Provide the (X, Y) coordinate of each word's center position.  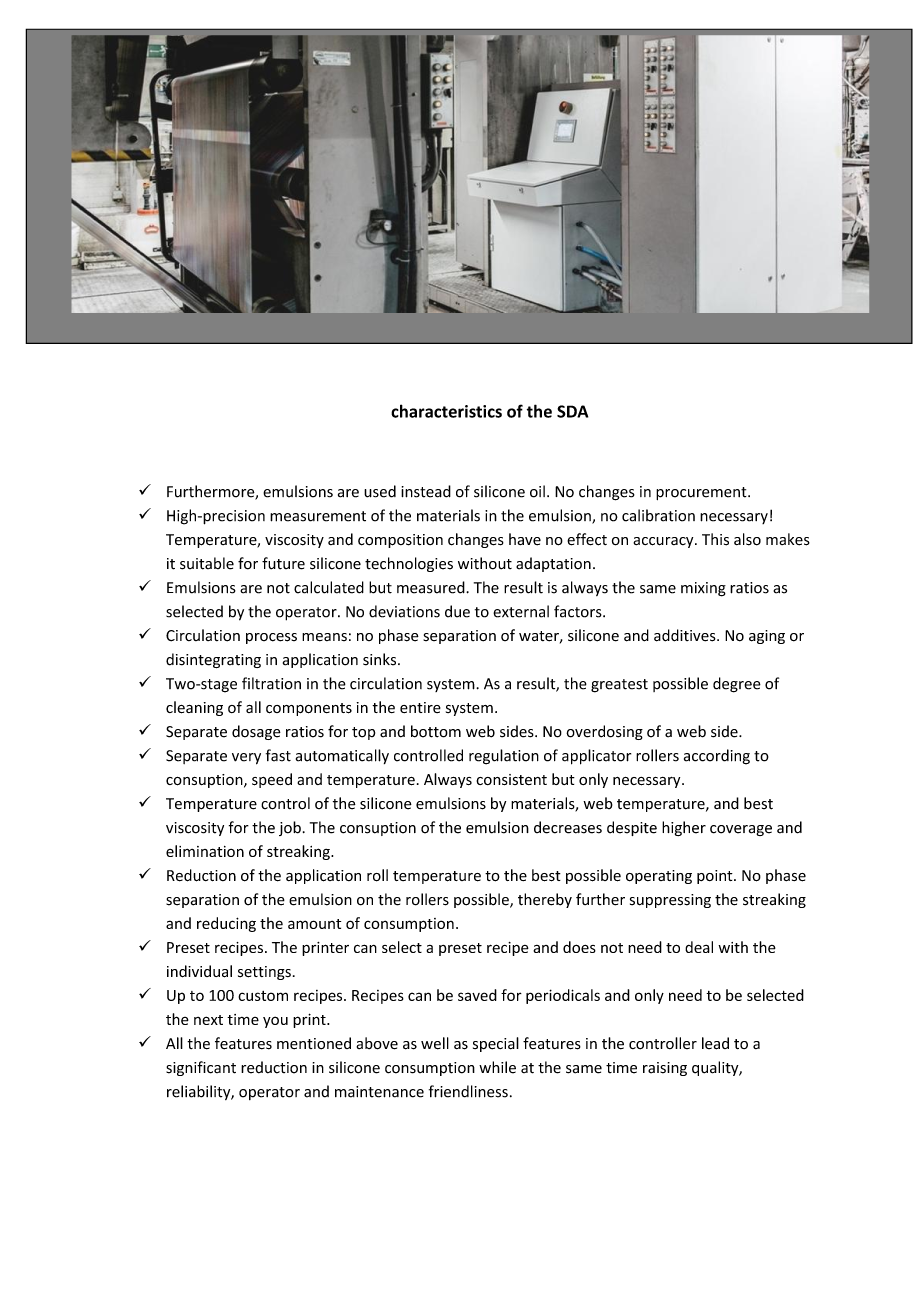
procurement (702, 493)
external (521, 611)
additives (686, 635)
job (290, 828)
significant (201, 1068)
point (716, 877)
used (380, 491)
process (271, 638)
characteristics (446, 411)
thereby (545, 900)
